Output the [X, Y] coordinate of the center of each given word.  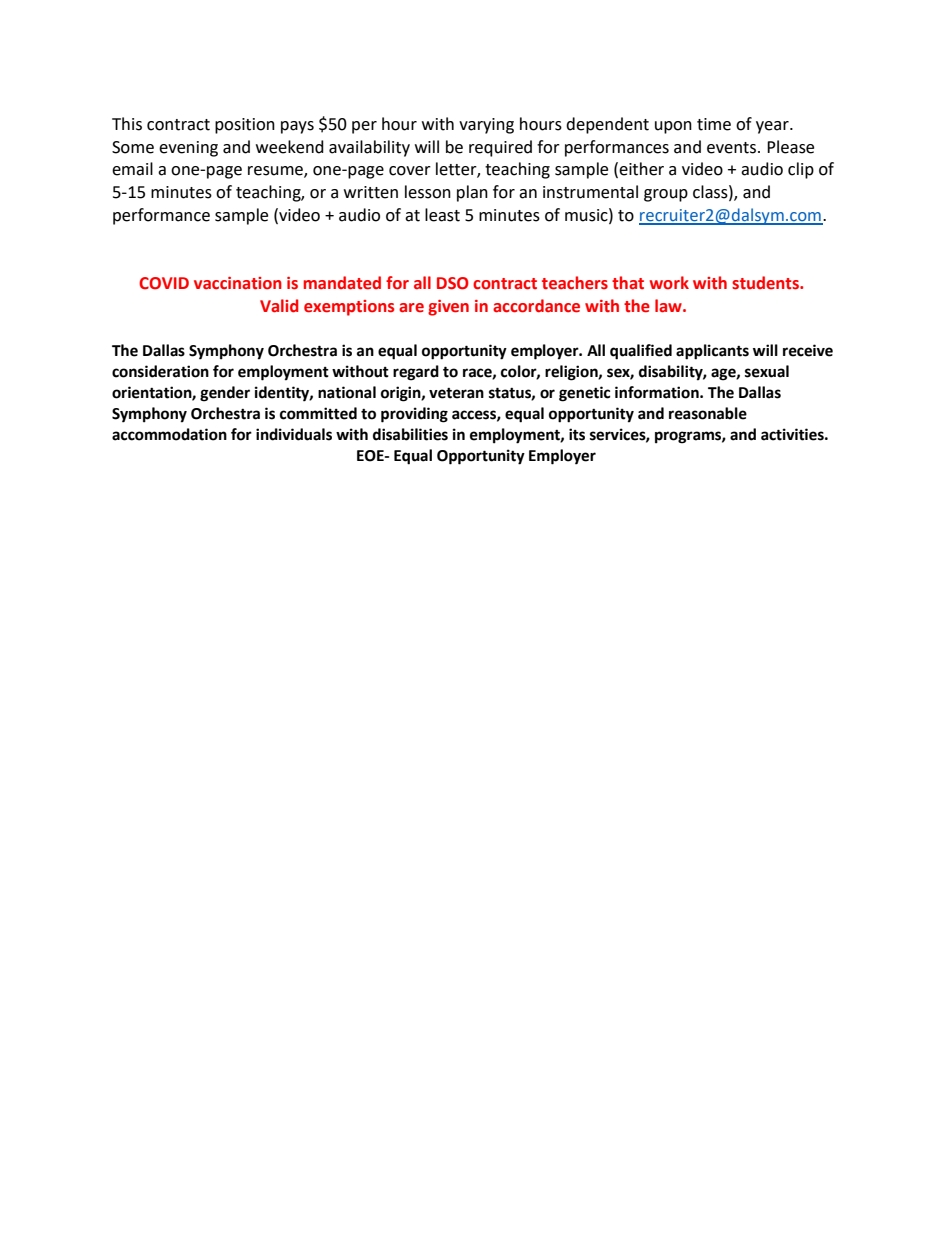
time [714, 124]
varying [486, 126]
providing [414, 415]
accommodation [169, 434]
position [245, 126]
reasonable [708, 413]
